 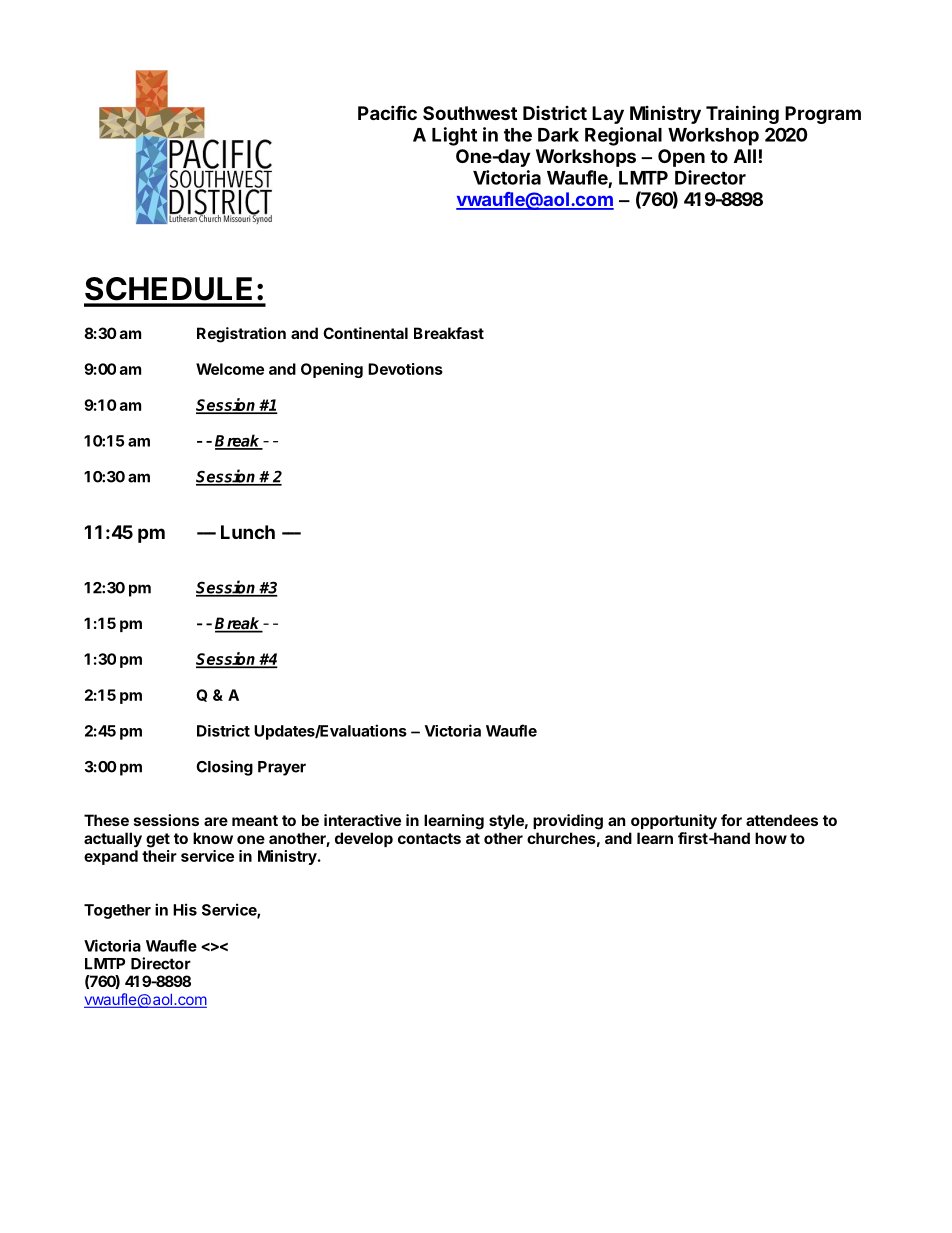 I want to click on His, so click(x=185, y=909).
